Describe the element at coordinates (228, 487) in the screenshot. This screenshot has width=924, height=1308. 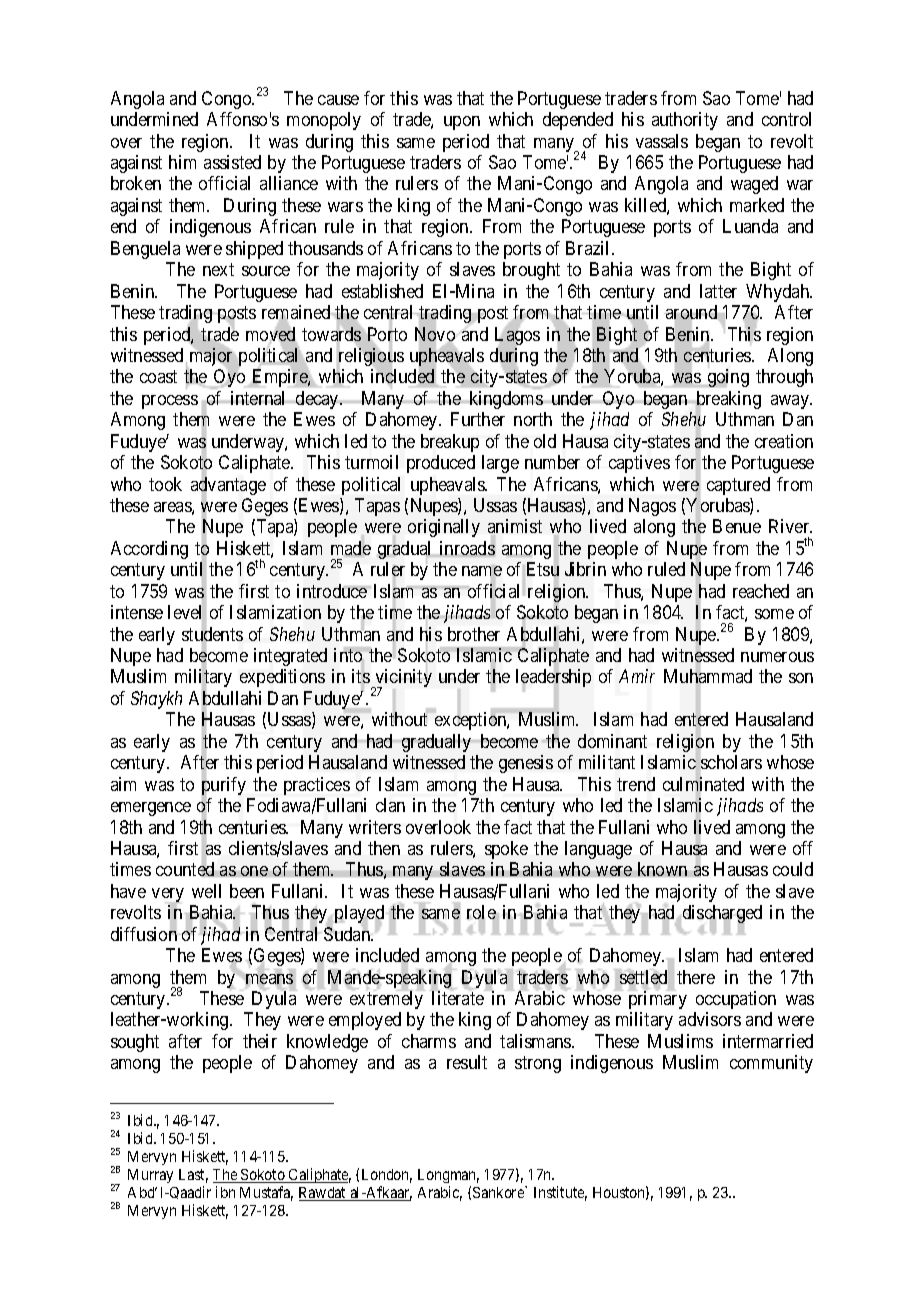
I see `advantage` at that location.
